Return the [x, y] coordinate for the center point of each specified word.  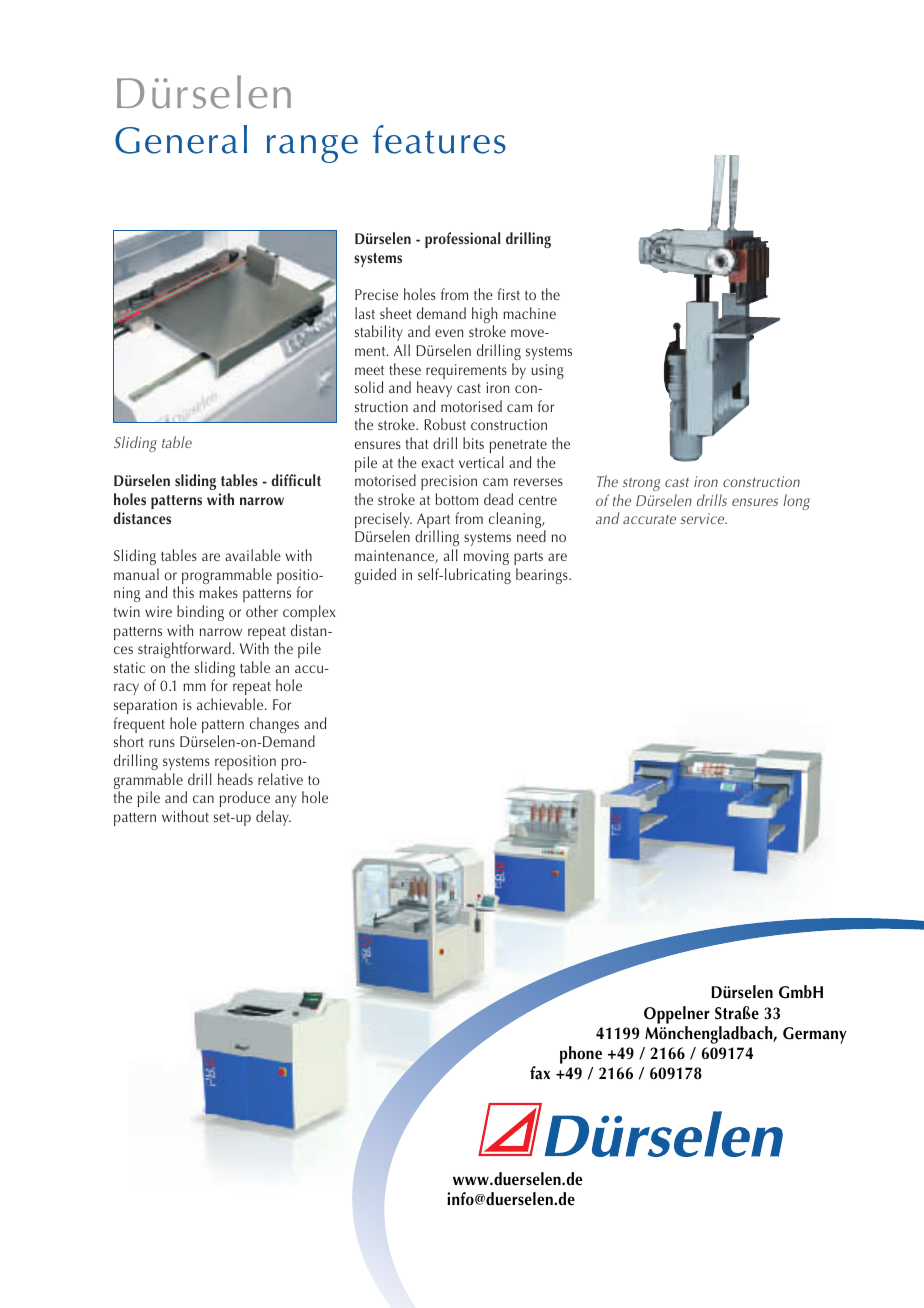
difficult [296, 480]
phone [581, 1055]
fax [540, 1073]
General [181, 139]
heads [235, 779]
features [439, 139]
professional [462, 240]
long [796, 502]
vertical [481, 462]
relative [280, 779]
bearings [543, 576]
